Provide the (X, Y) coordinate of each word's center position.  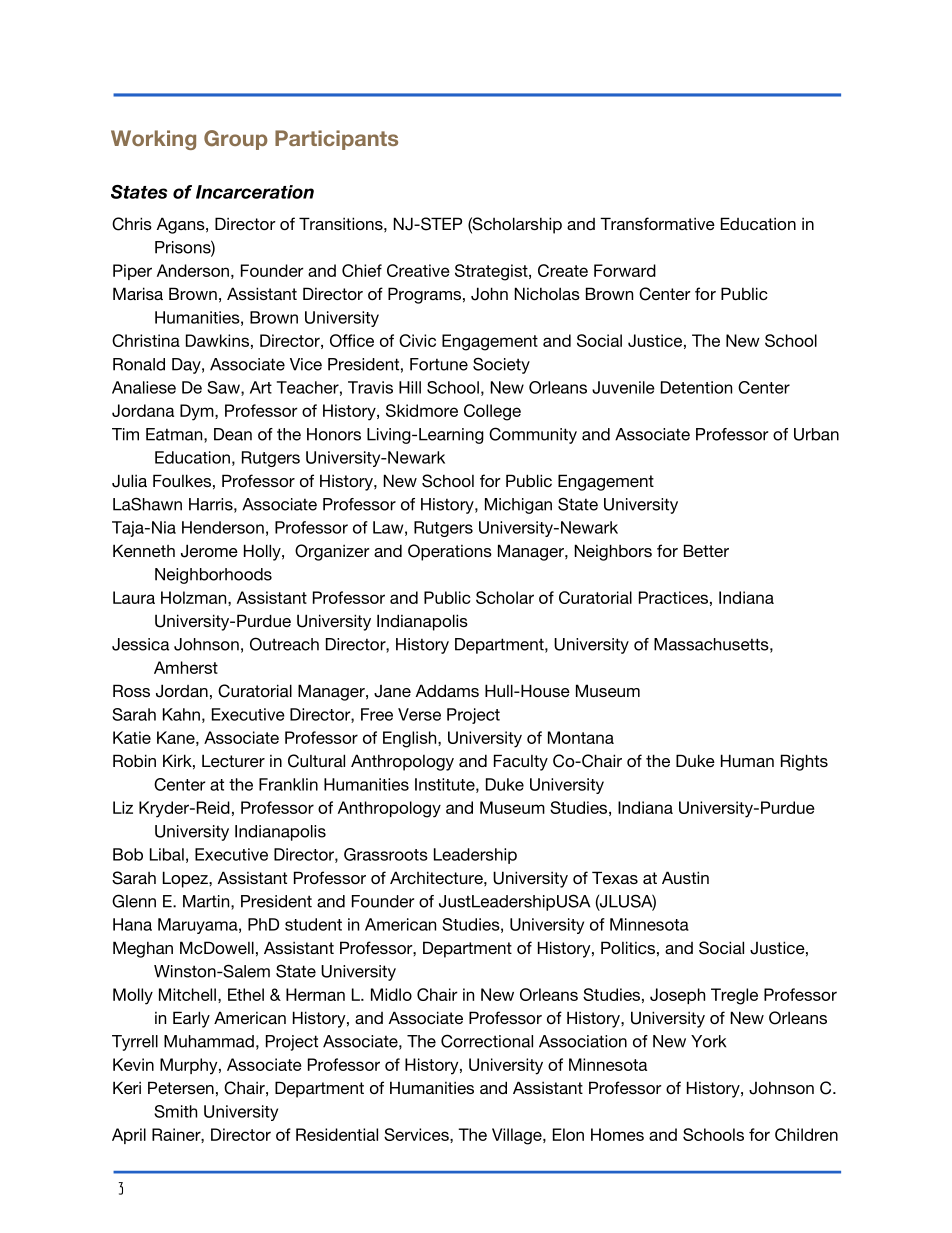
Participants (336, 140)
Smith (175, 1111)
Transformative (657, 223)
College (492, 412)
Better (706, 550)
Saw (224, 388)
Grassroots (386, 854)
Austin (685, 877)
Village (518, 1136)
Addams (447, 690)
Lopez (186, 879)
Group (236, 140)
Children (806, 1134)
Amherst (186, 667)
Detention (696, 387)
